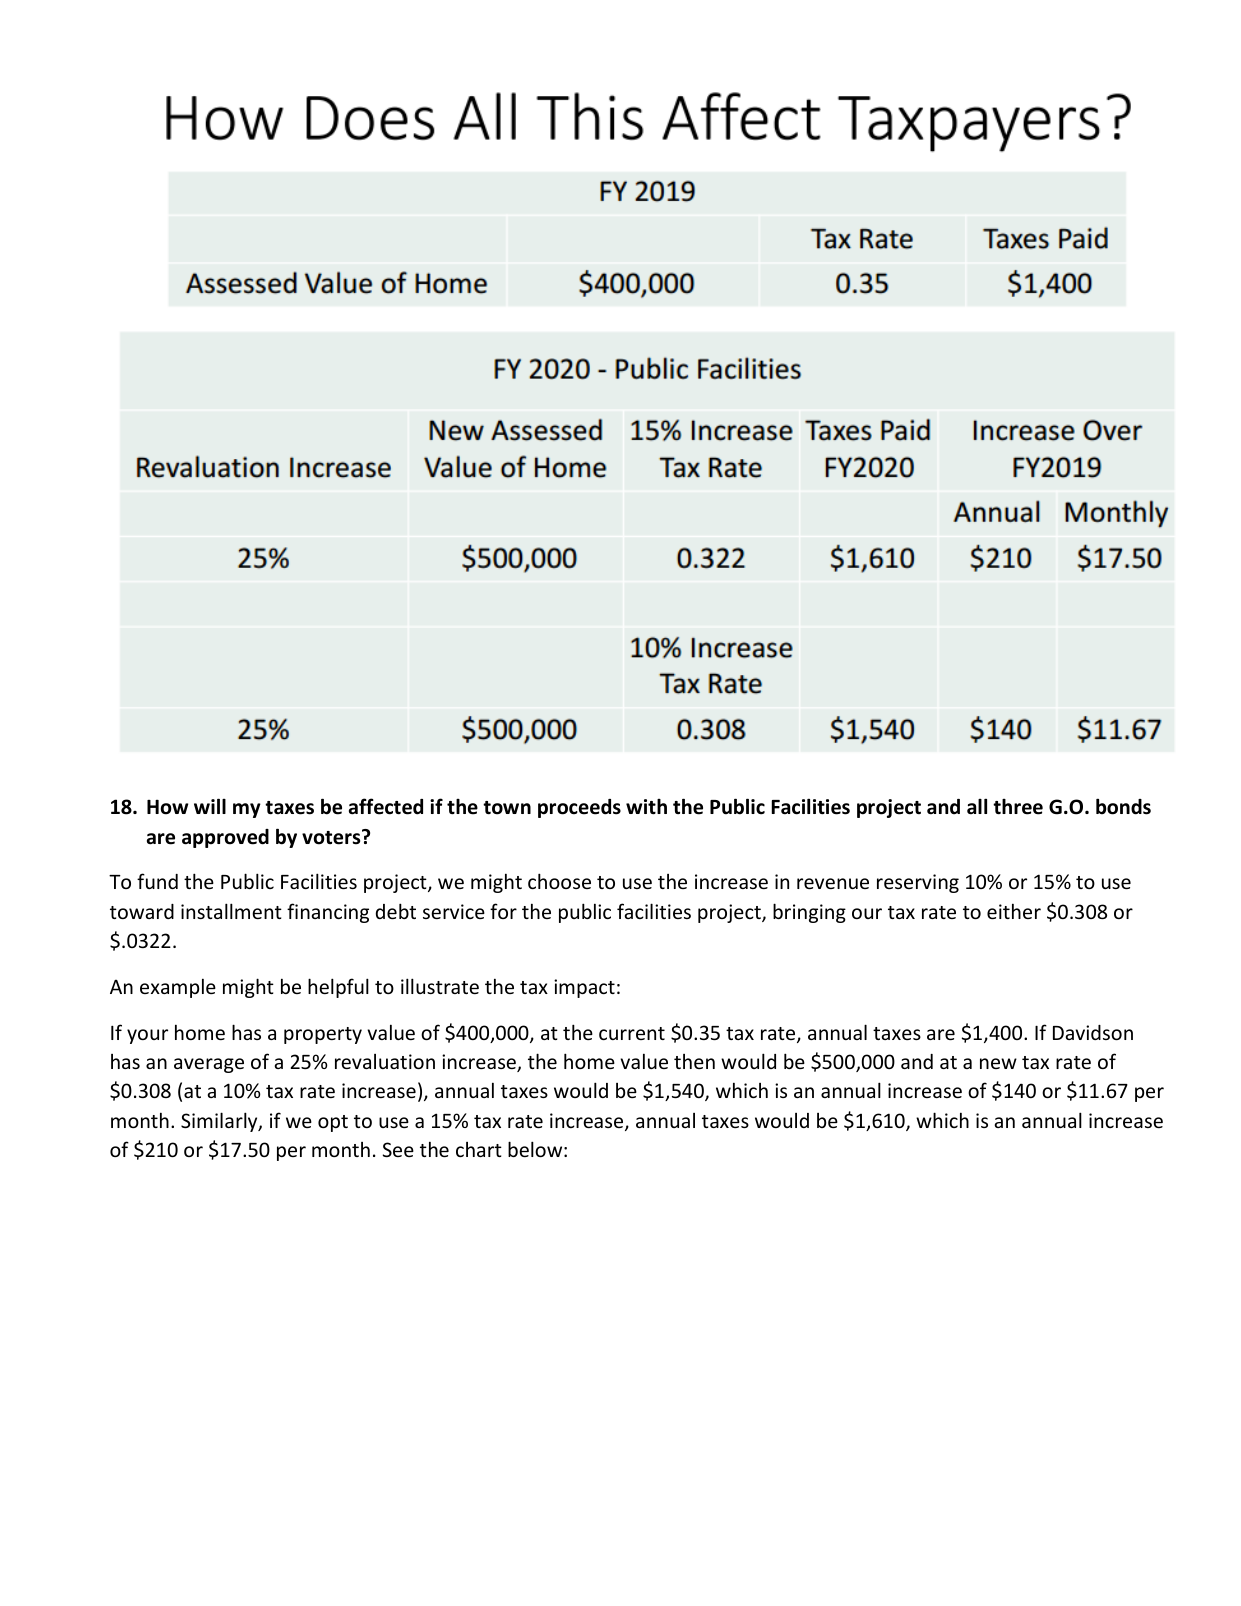  Describe the element at coordinates (1018, 807) in the screenshot. I see `three` at that location.
